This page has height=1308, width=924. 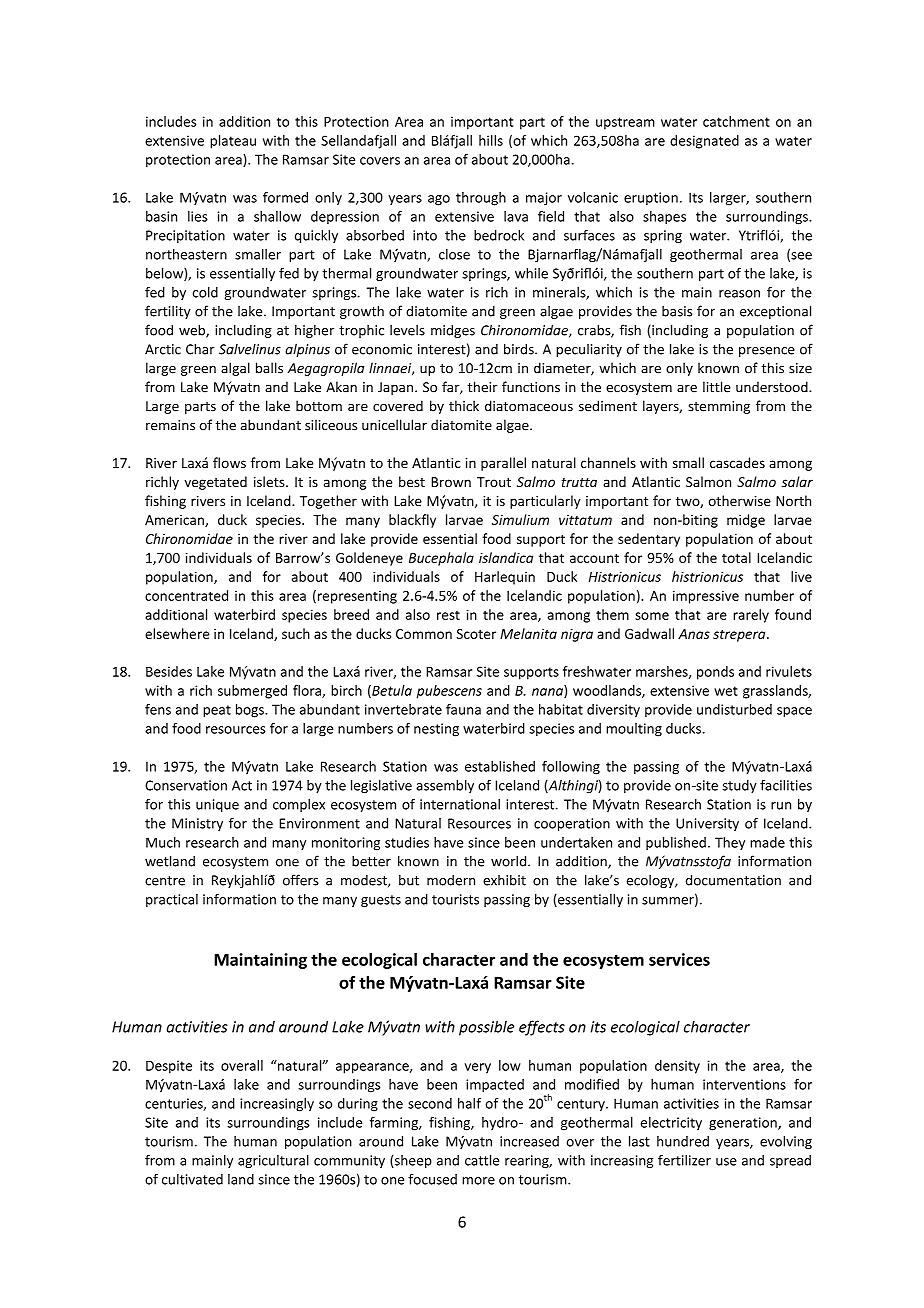 What do you see at coordinates (252, 692) in the page?
I see `submerged` at bounding box center [252, 692].
